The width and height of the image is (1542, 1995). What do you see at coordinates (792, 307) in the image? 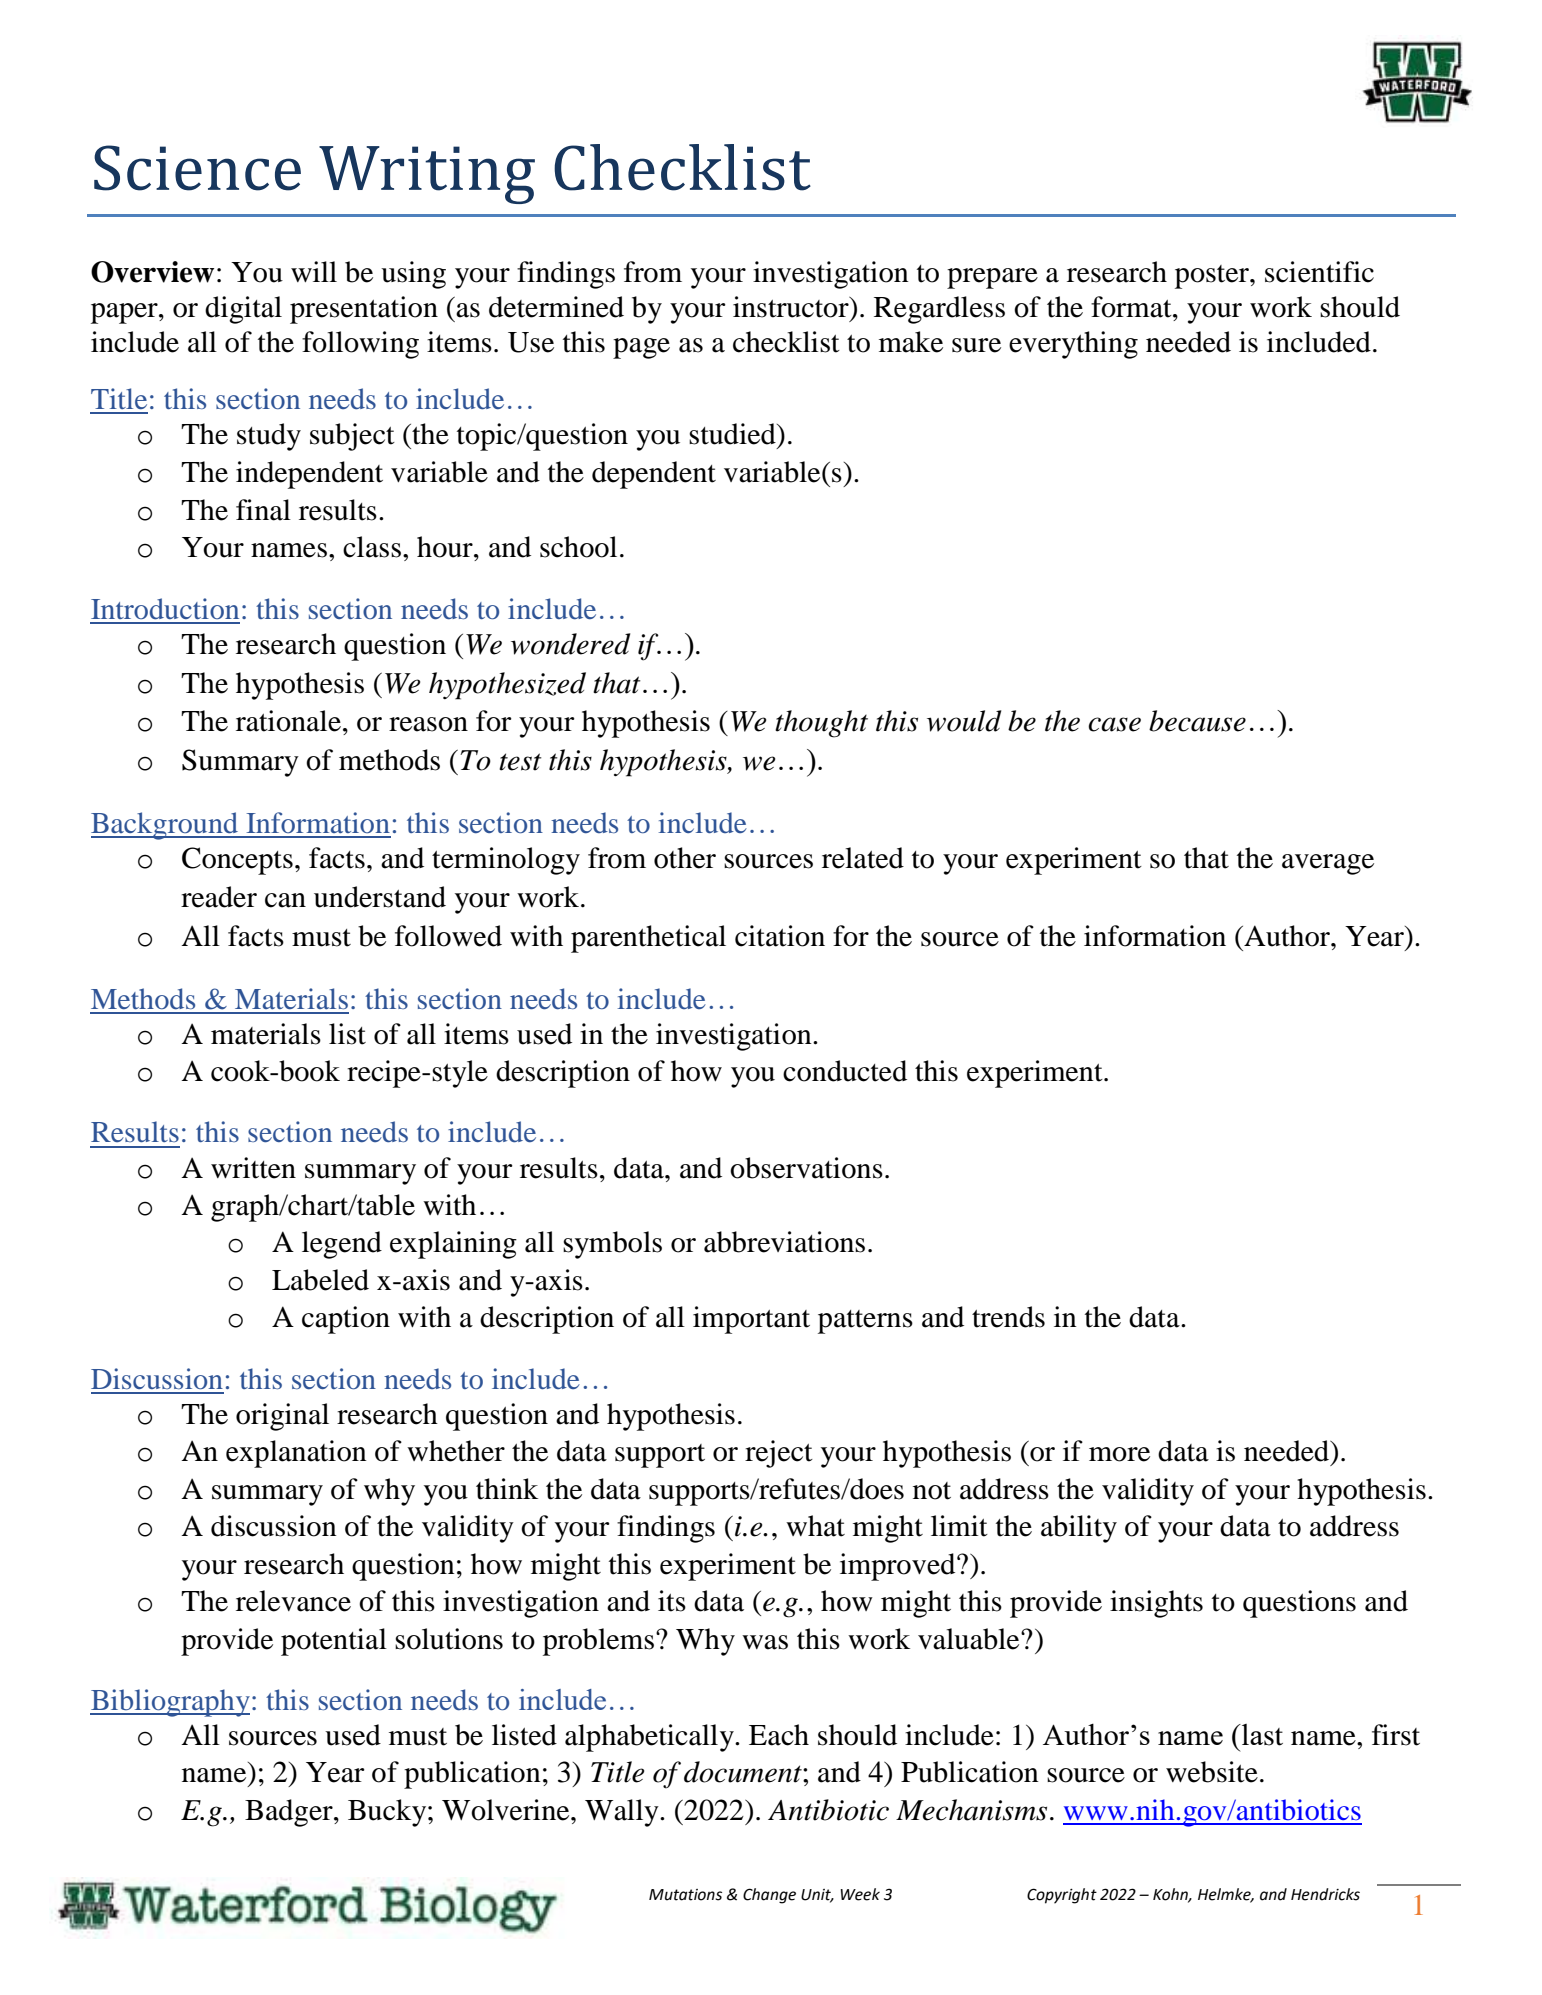
I see `instructor` at bounding box center [792, 307].
